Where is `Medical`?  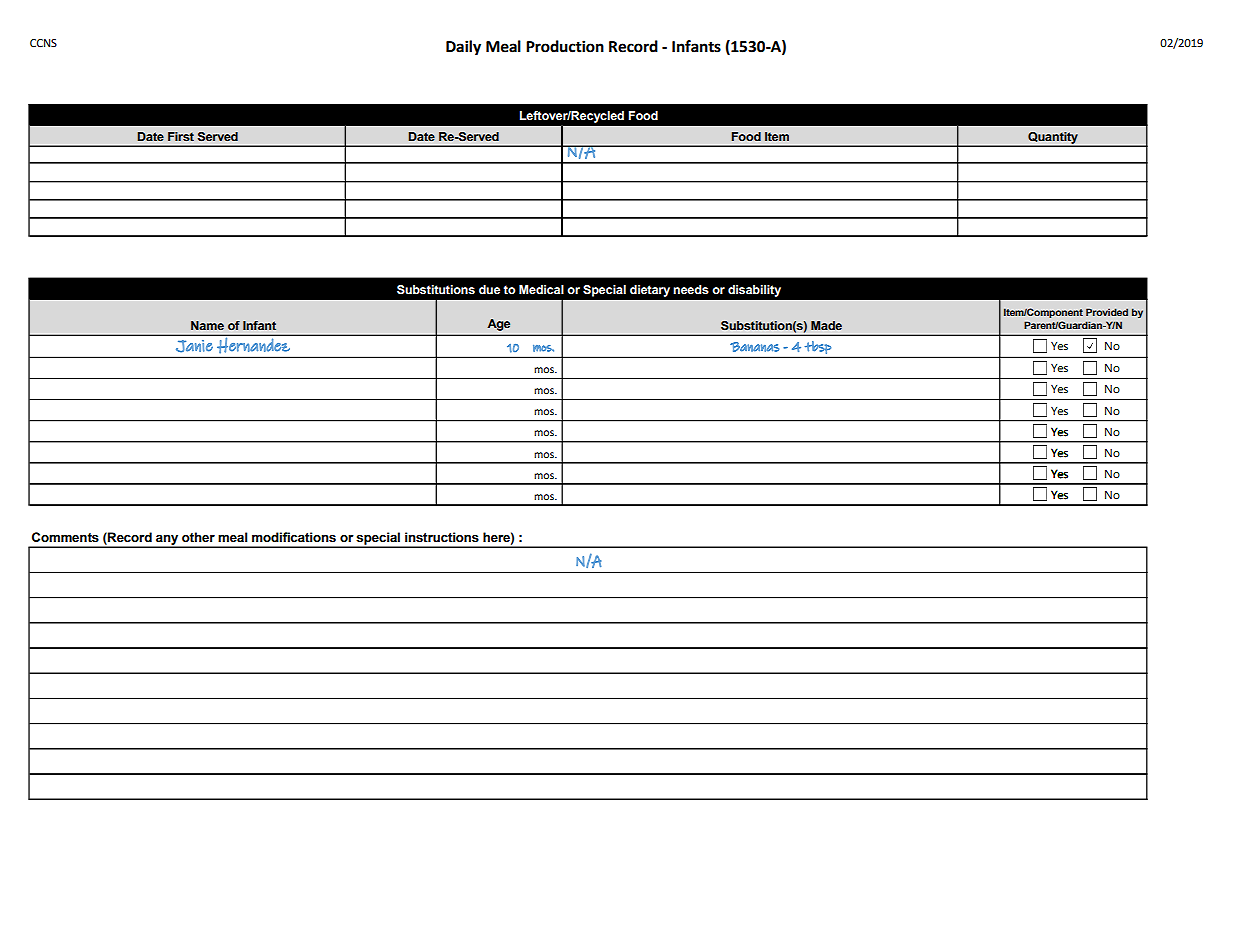
Medical is located at coordinates (541, 289).
